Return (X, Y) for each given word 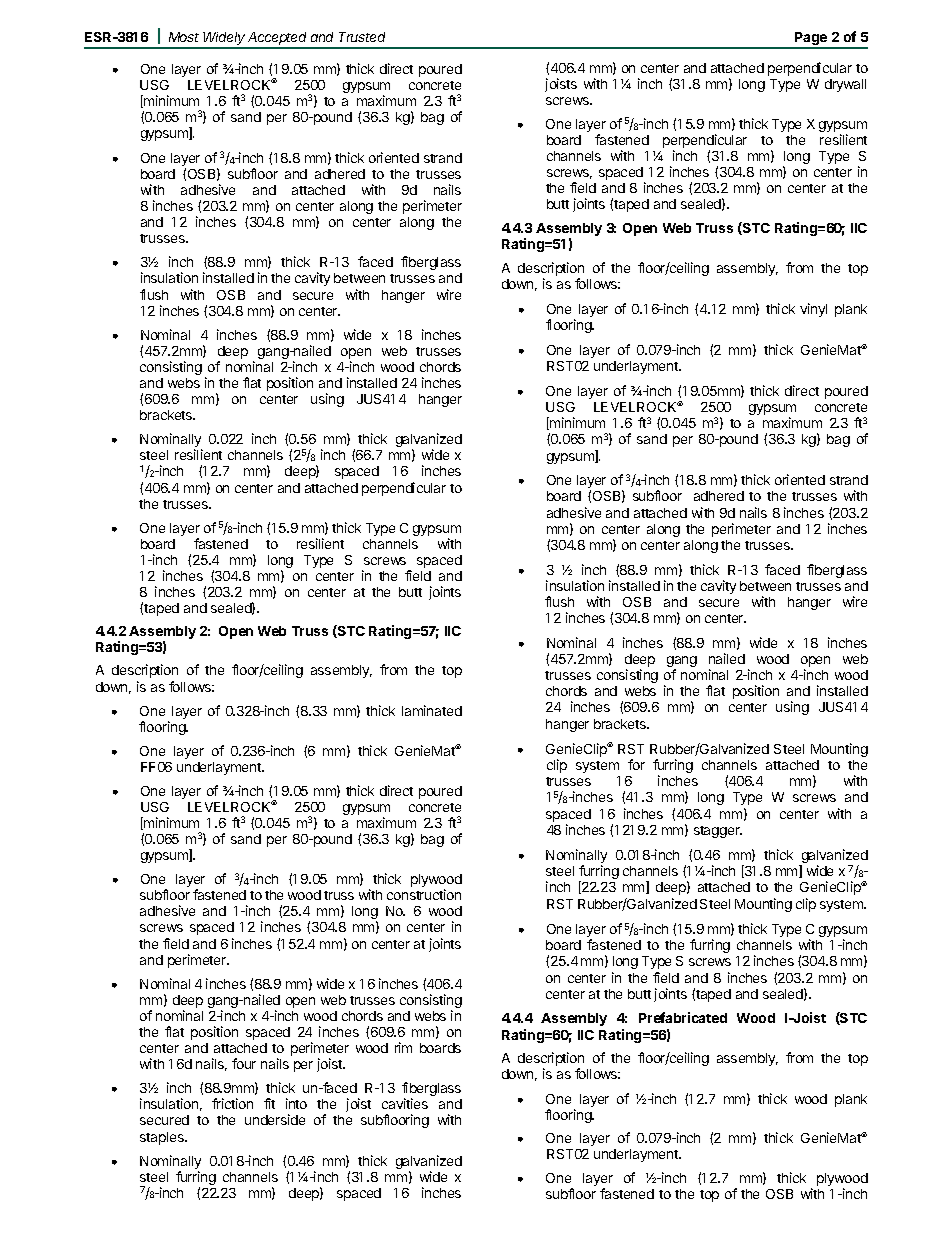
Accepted (278, 40)
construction (424, 894)
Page (811, 40)
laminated (432, 710)
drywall (845, 85)
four (244, 1063)
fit (269, 1103)
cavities (405, 1103)
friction (232, 1103)
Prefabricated (683, 1017)
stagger (718, 832)
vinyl (813, 310)
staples (163, 1138)
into (296, 1103)
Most (184, 37)
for (636, 764)
